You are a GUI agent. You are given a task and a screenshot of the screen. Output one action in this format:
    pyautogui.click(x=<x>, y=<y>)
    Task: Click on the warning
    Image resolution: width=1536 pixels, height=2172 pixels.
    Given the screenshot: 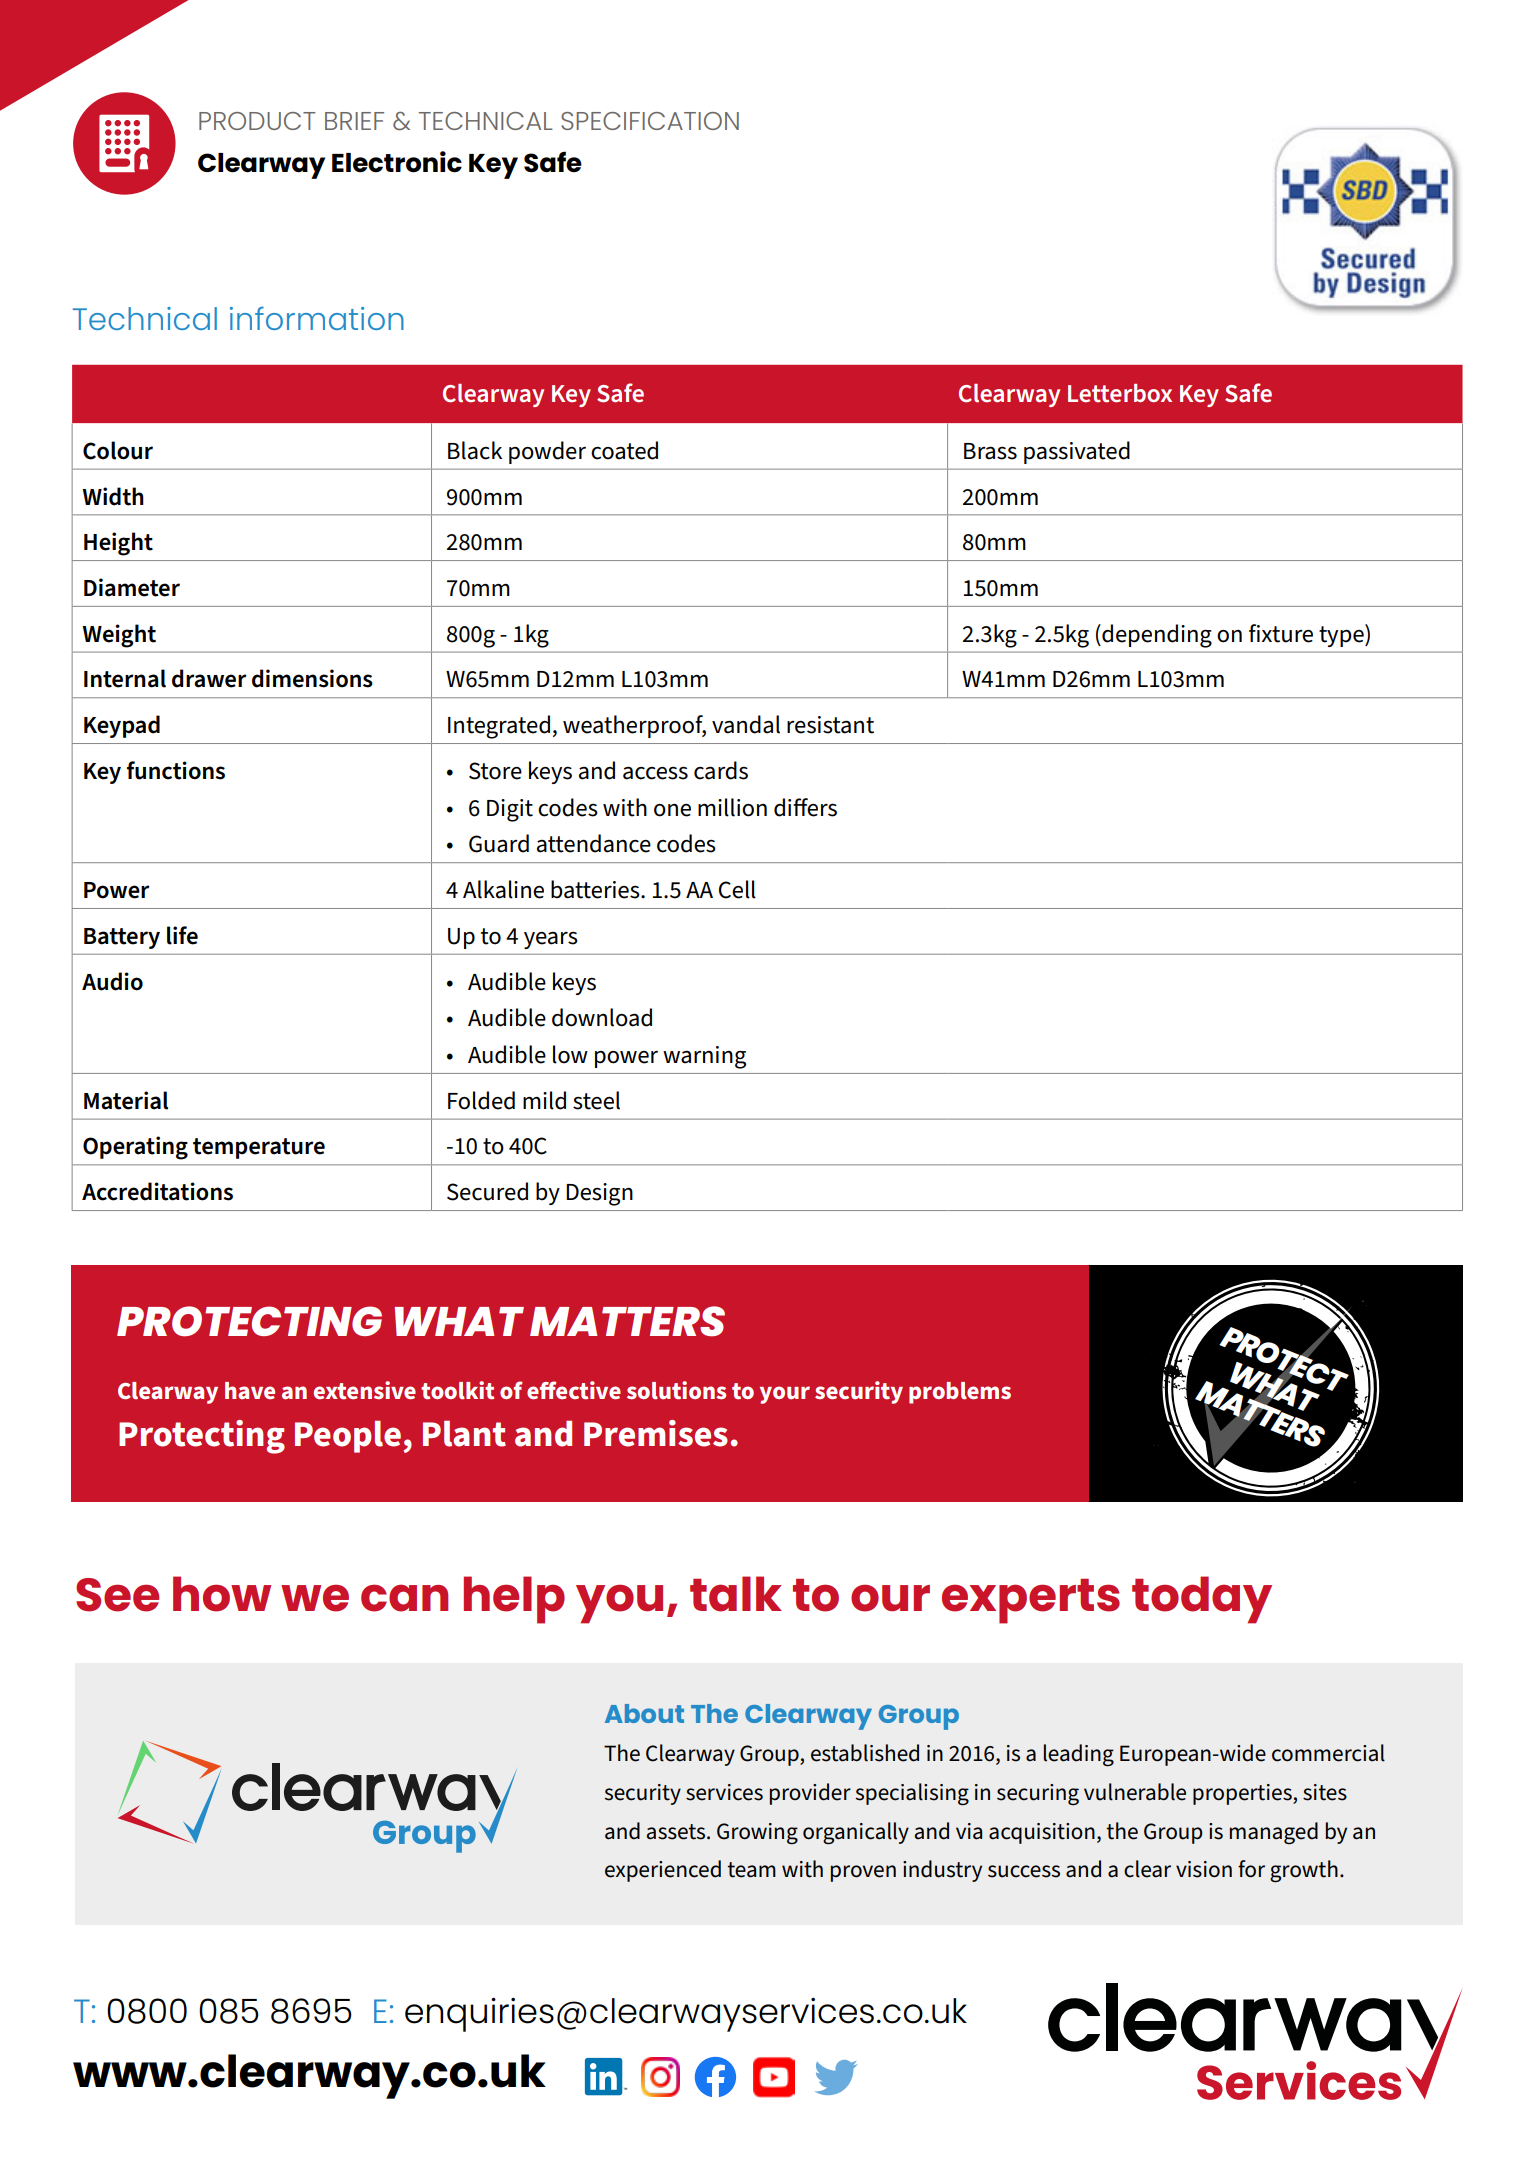 What is the action you would take?
    pyautogui.click(x=704, y=1057)
